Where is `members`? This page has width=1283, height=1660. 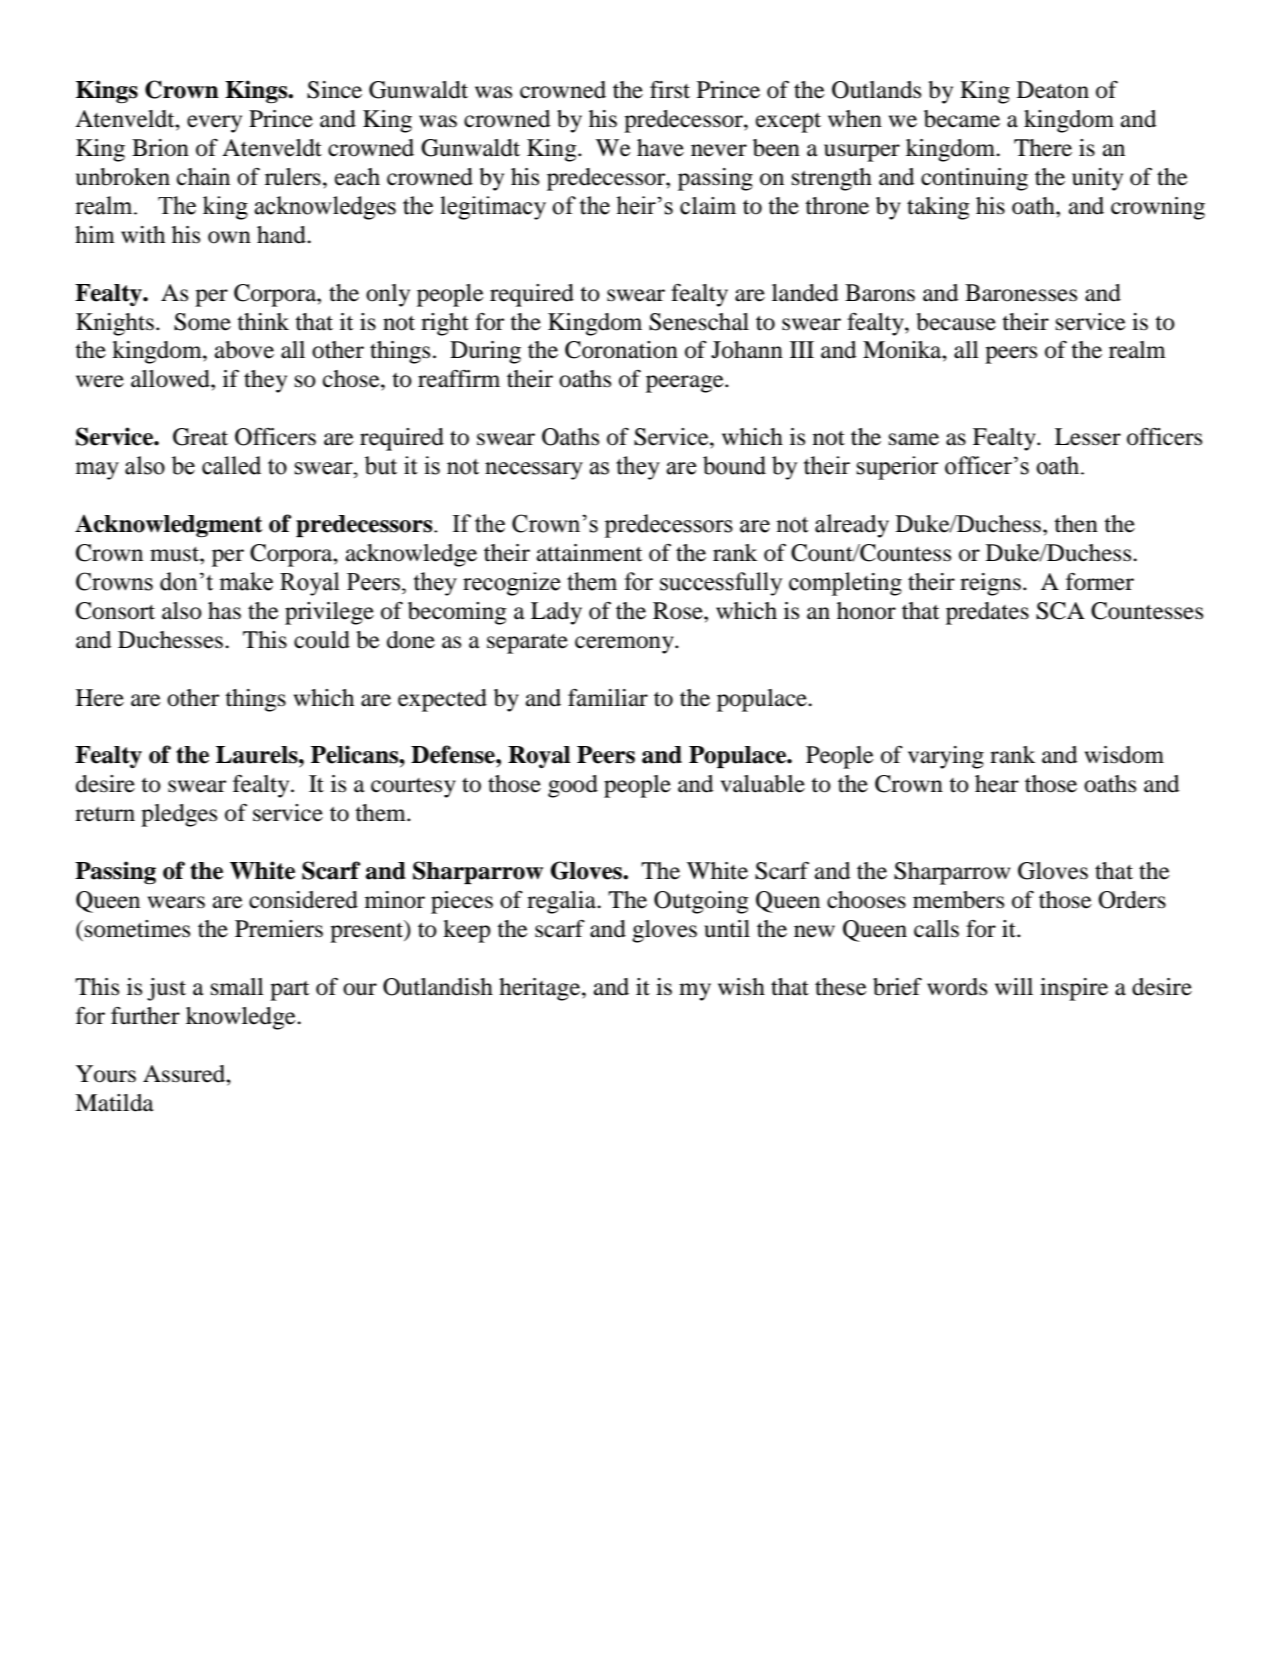
members is located at coordinates (958, 900).
